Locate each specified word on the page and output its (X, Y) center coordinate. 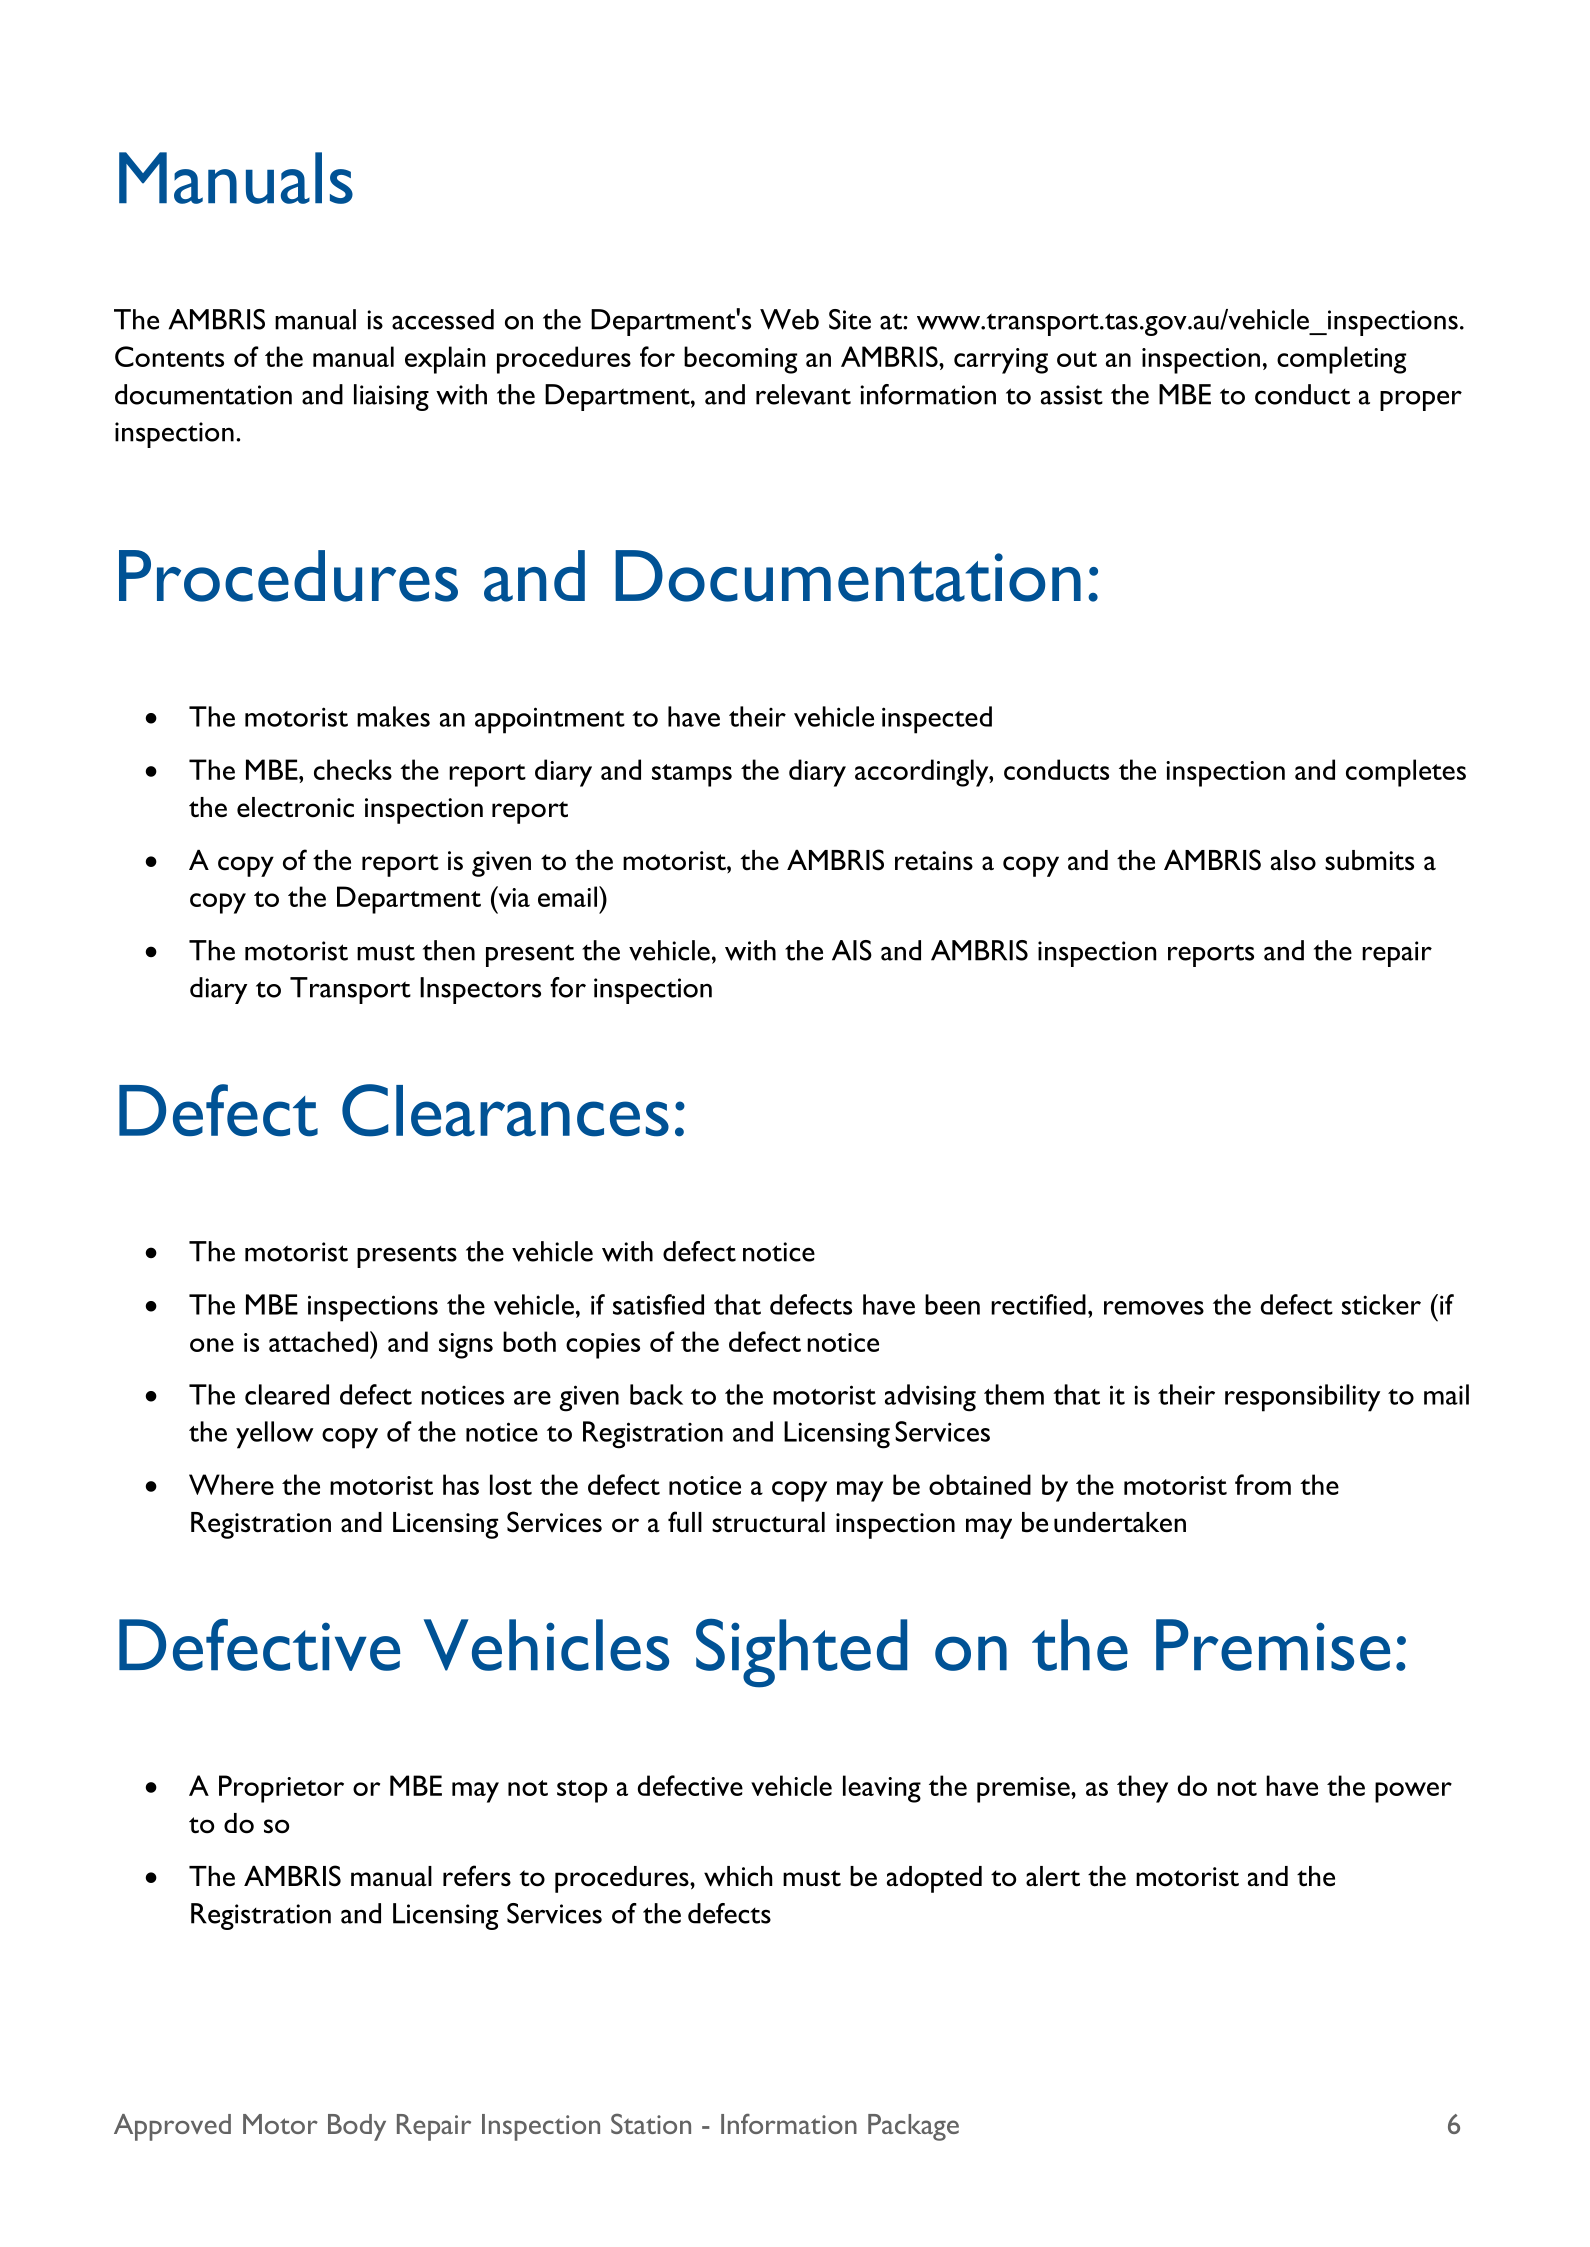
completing (1341, 360)
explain (445, 360)
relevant (803, 394)
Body (357, 2127)
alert (1053, 1876)
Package (913, 2127)
